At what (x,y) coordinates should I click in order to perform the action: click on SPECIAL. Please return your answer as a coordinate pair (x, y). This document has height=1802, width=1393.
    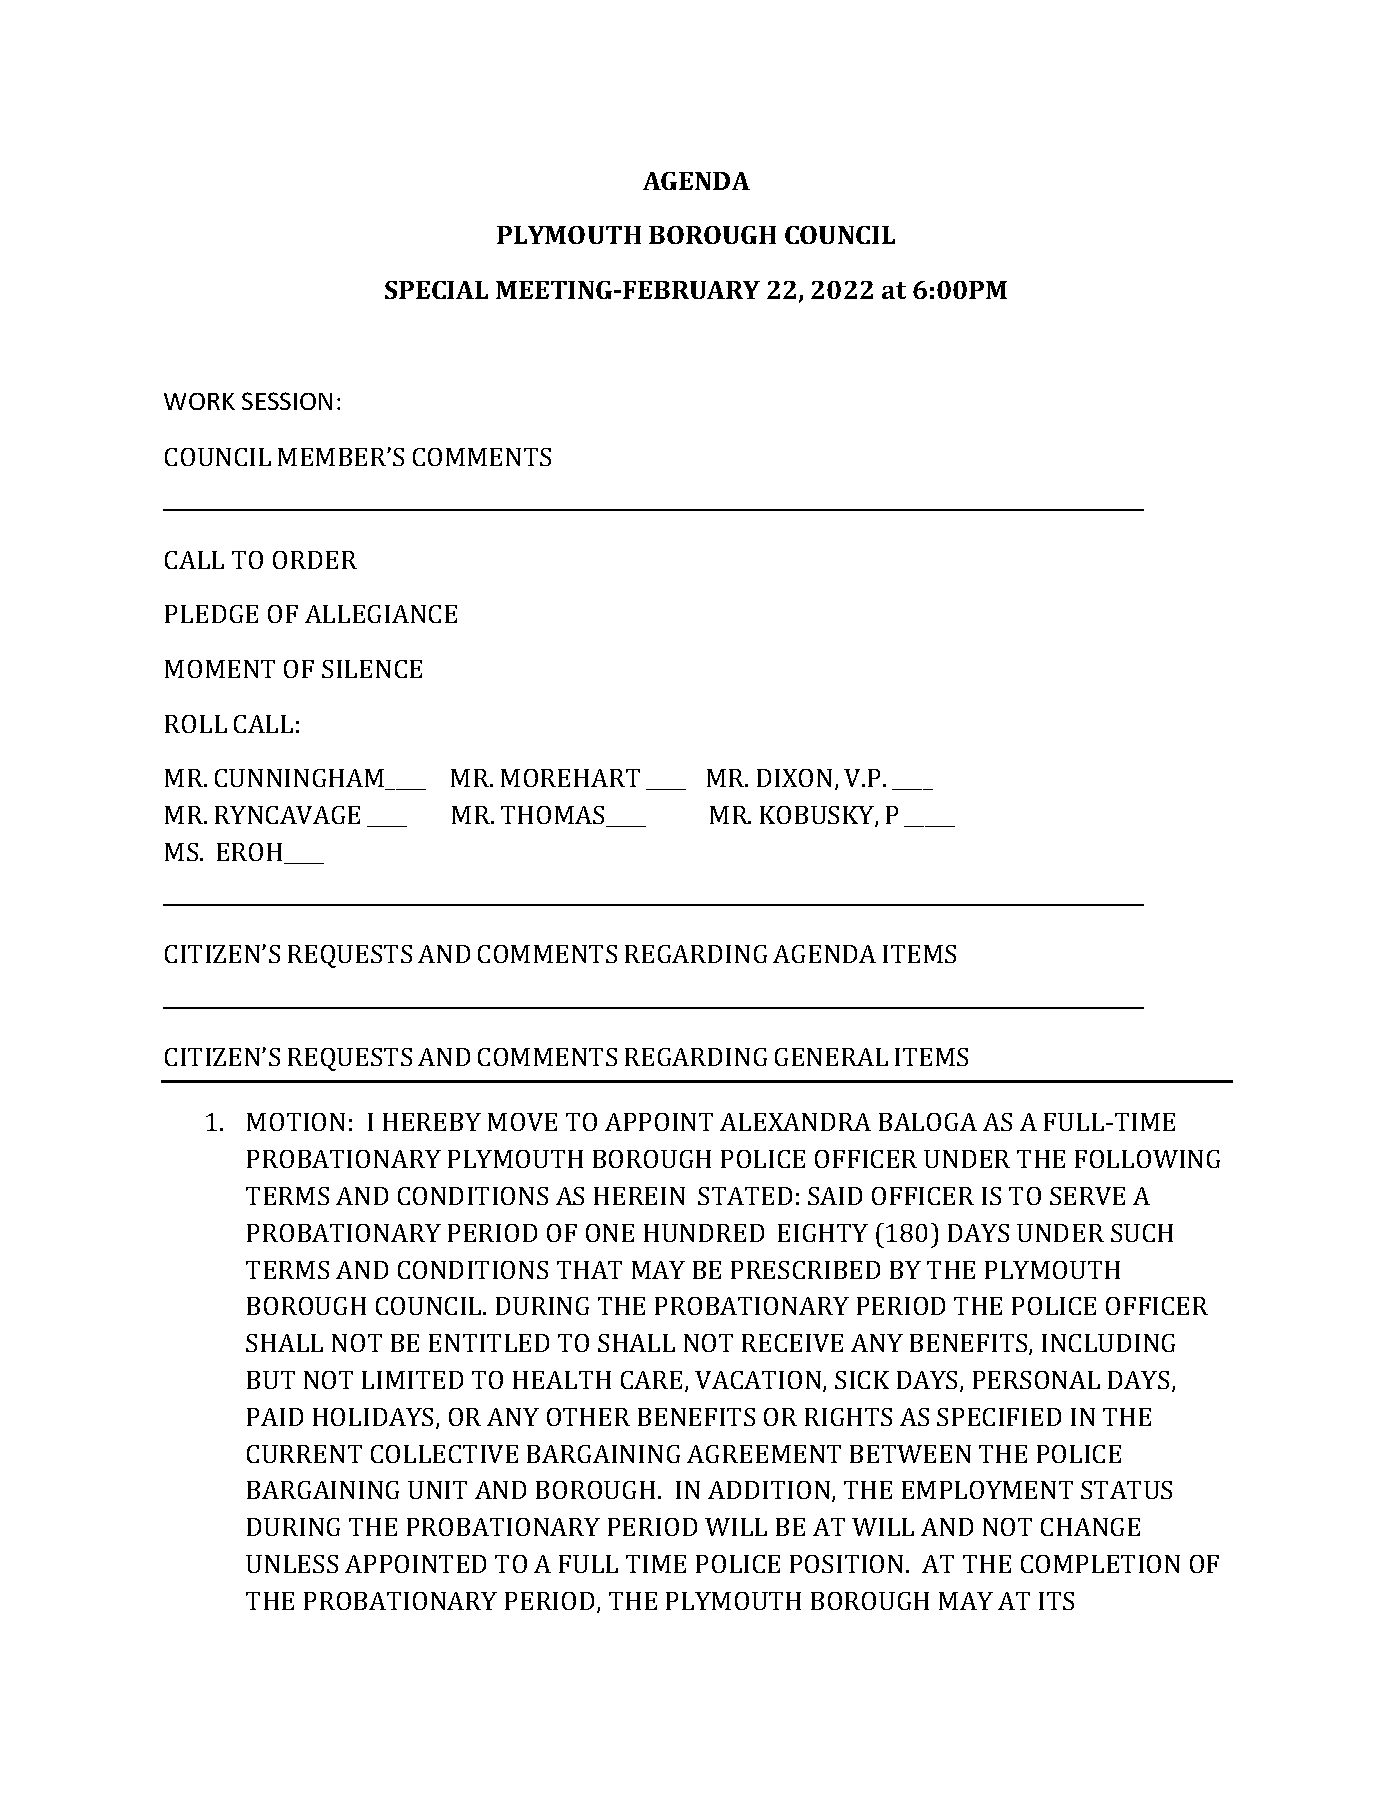
    Looking at the image, I should click on (436, 290).
